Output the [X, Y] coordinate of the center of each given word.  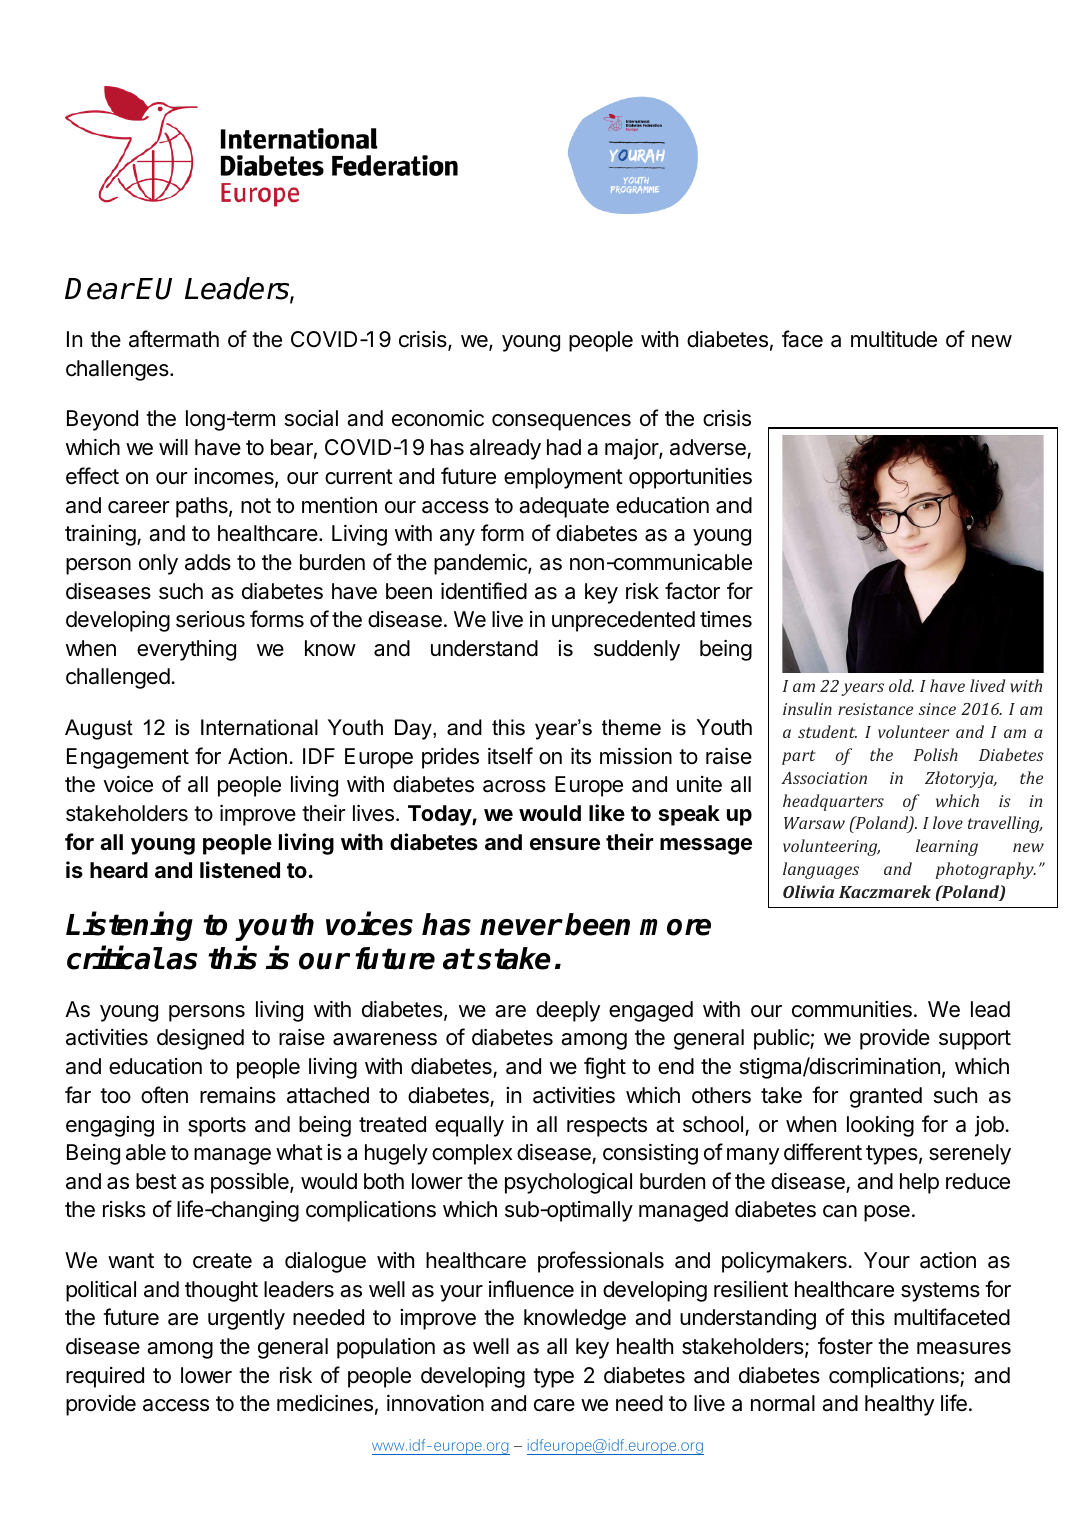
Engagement [128, 758]
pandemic [481, 564]
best [156, 1181]
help [919, 1183]
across [514, 786]
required [105, 1377]
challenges [118, 370]
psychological [568, 1183]
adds [208, 562]
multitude [894, 339]
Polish [936, 754]
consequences [561, 422]
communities [852, 1009]
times [726, 619]
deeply [568, 1011]
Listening [129, 926]
